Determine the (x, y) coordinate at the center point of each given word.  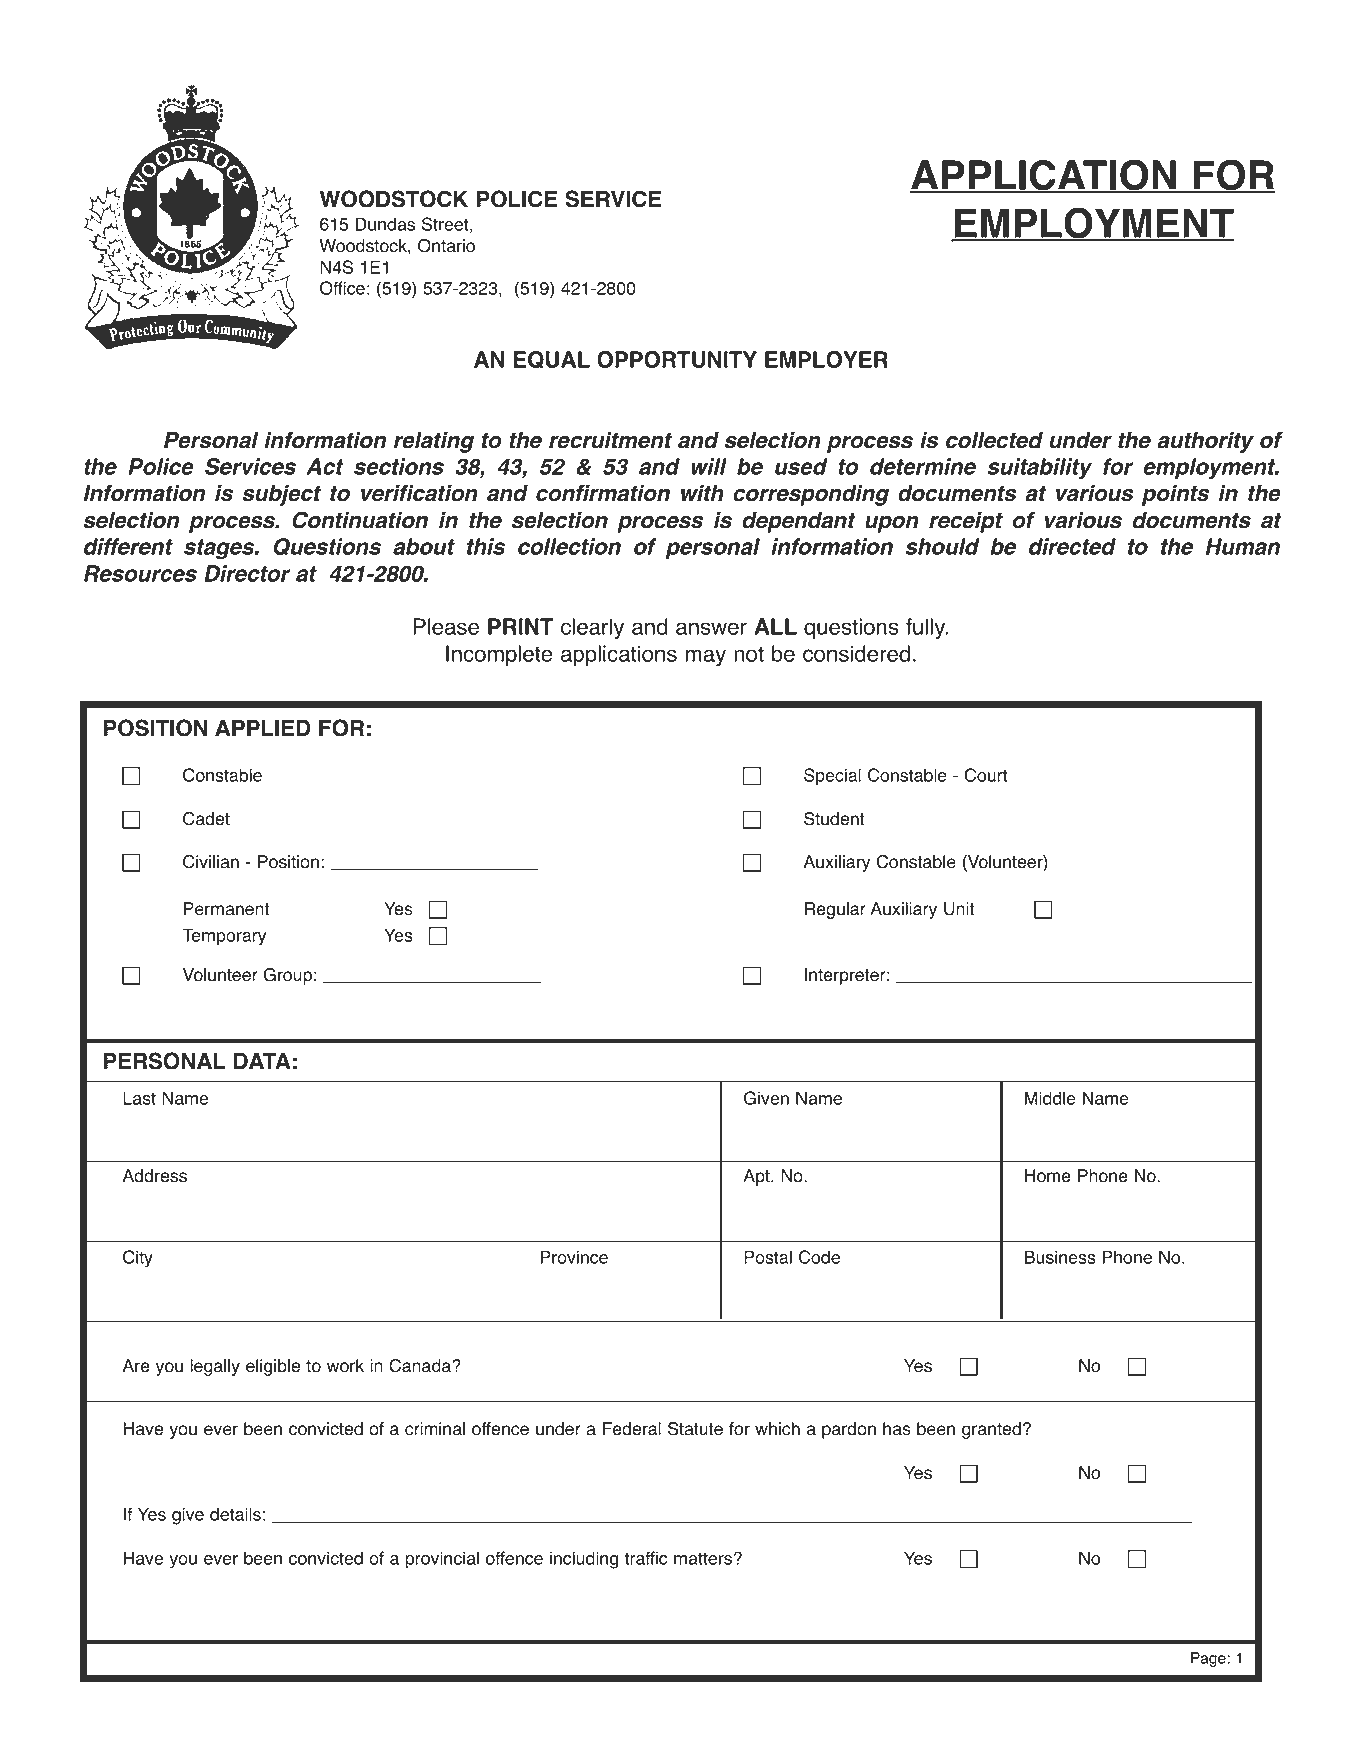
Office (342, 288)
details (235, 1514)
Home (1048, 1176)
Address (154, 1176)
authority (1205, 442)
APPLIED (263, 728)
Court (986, 775)
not (749, 654)
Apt (757, 1177)
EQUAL (552, 360)
